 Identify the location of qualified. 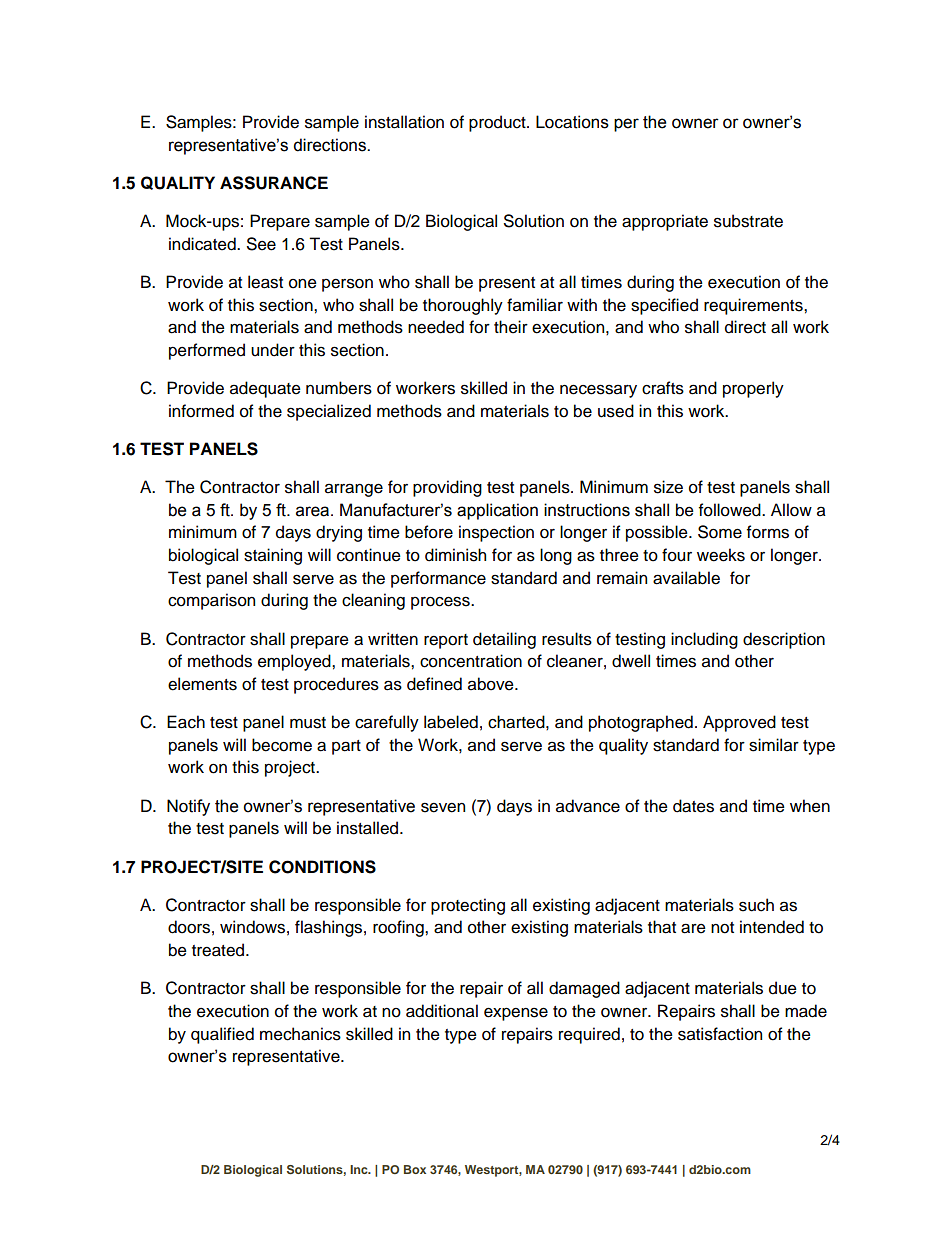
(222, 1035).
